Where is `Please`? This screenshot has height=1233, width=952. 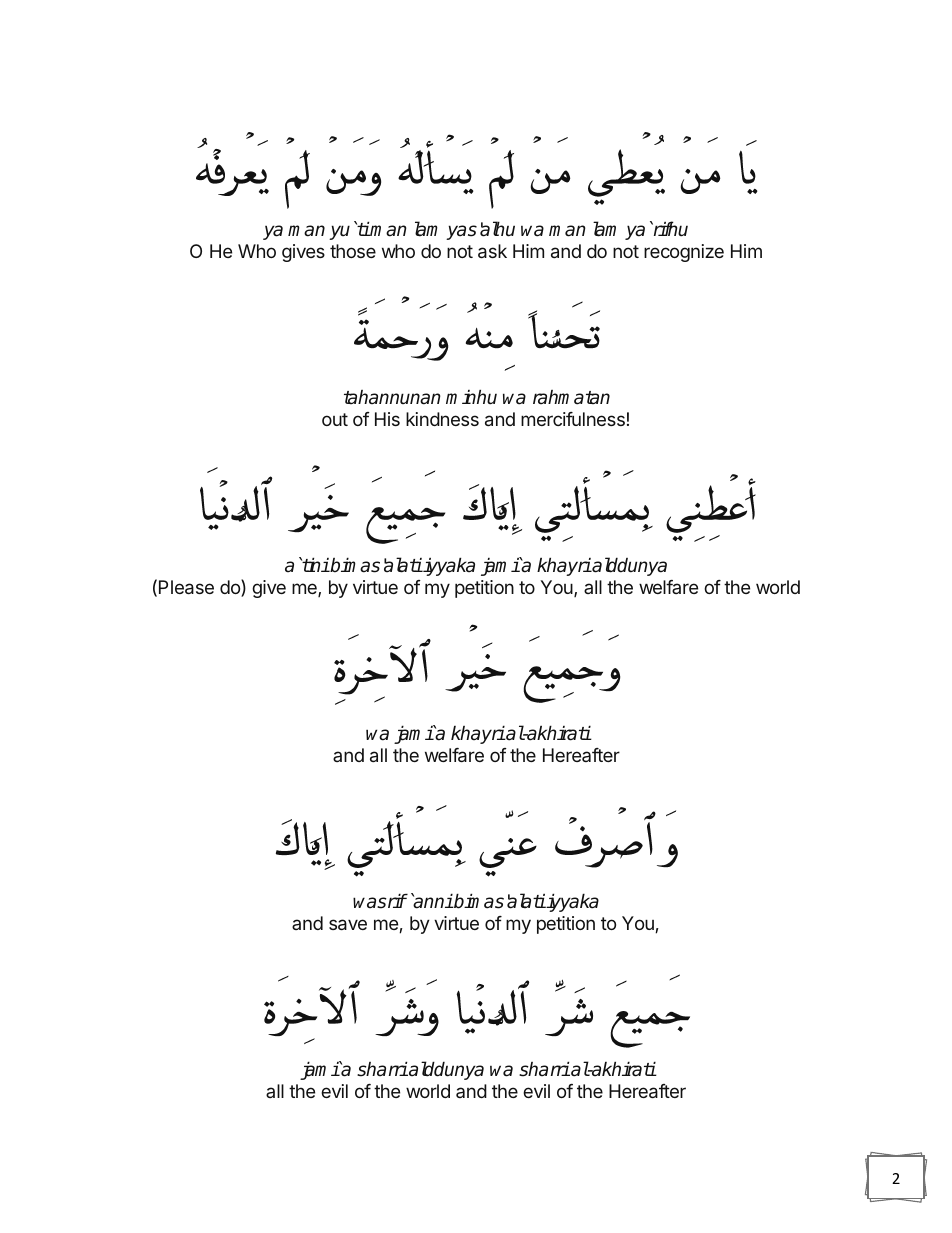 Please is located at coordinates (186, 587).
